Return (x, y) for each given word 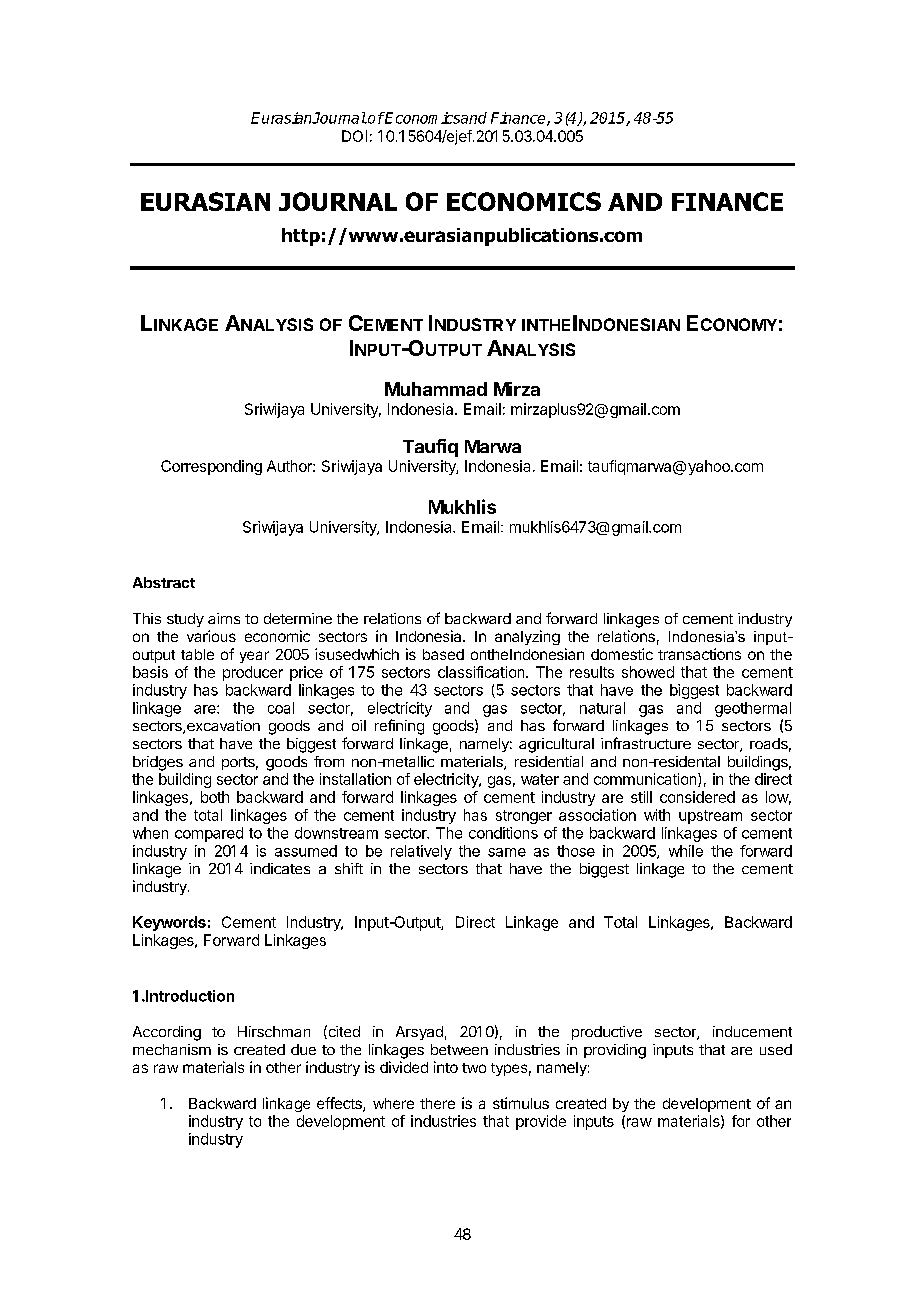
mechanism (172, 1049)
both (215, 797)
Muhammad (436, 389)
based (443, 654)
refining (399, 727)
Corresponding (211, 467)
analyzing (527, 637)
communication (646, 780)
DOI (354, 136)
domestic (622, 654)
